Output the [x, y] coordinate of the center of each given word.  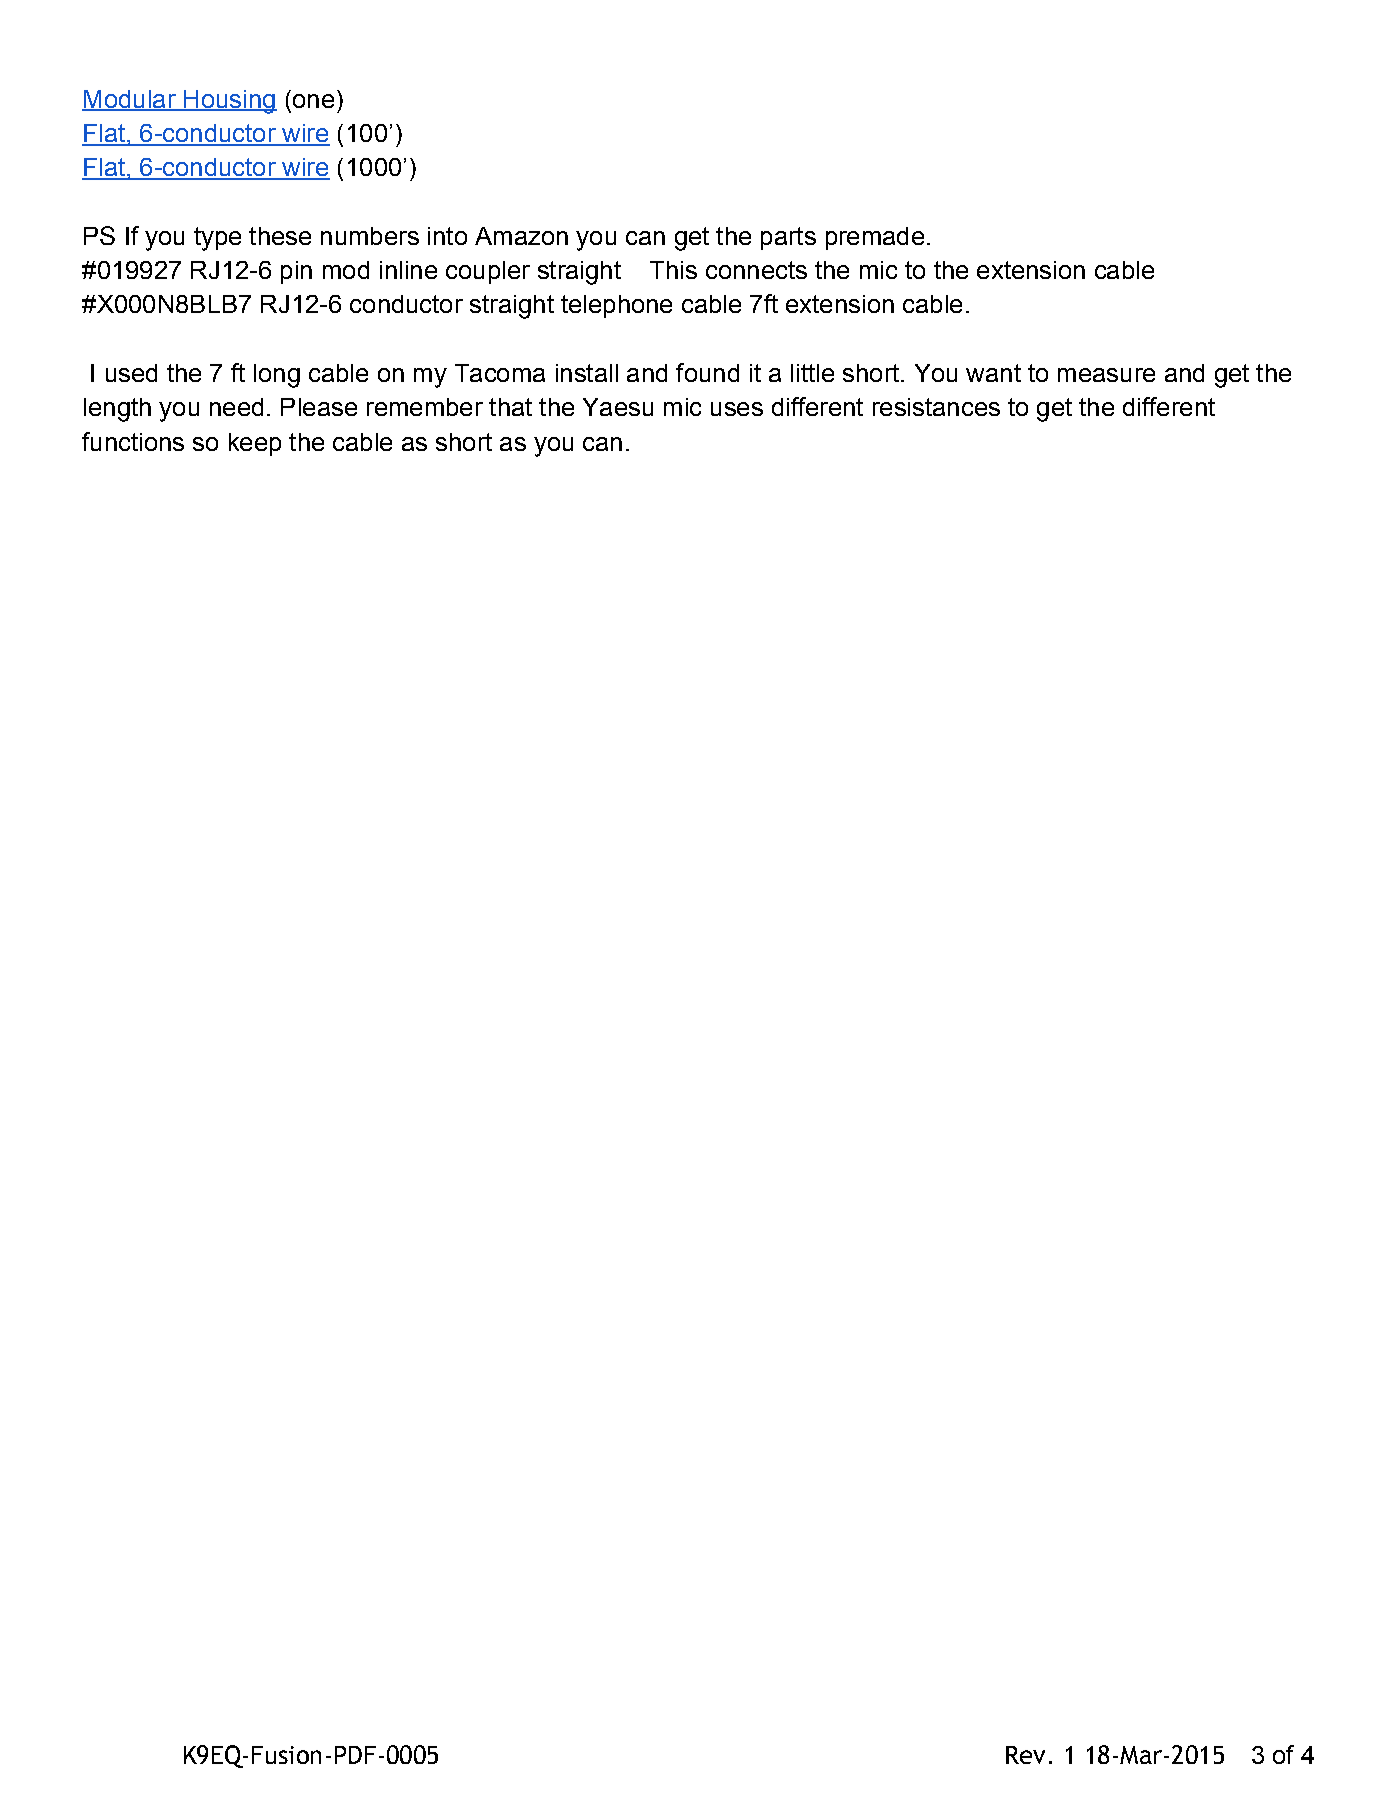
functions [133, 441]
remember [425, 407]
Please [319, 407]
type [217, 239]
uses [737, 409]
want [993, 373]
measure [1106, 375]
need [236, 407]
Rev [1025, 1755]
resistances [936, 407]
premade [875, 238]
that [510, 407]
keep [255, 444]
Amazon [521, 236]
